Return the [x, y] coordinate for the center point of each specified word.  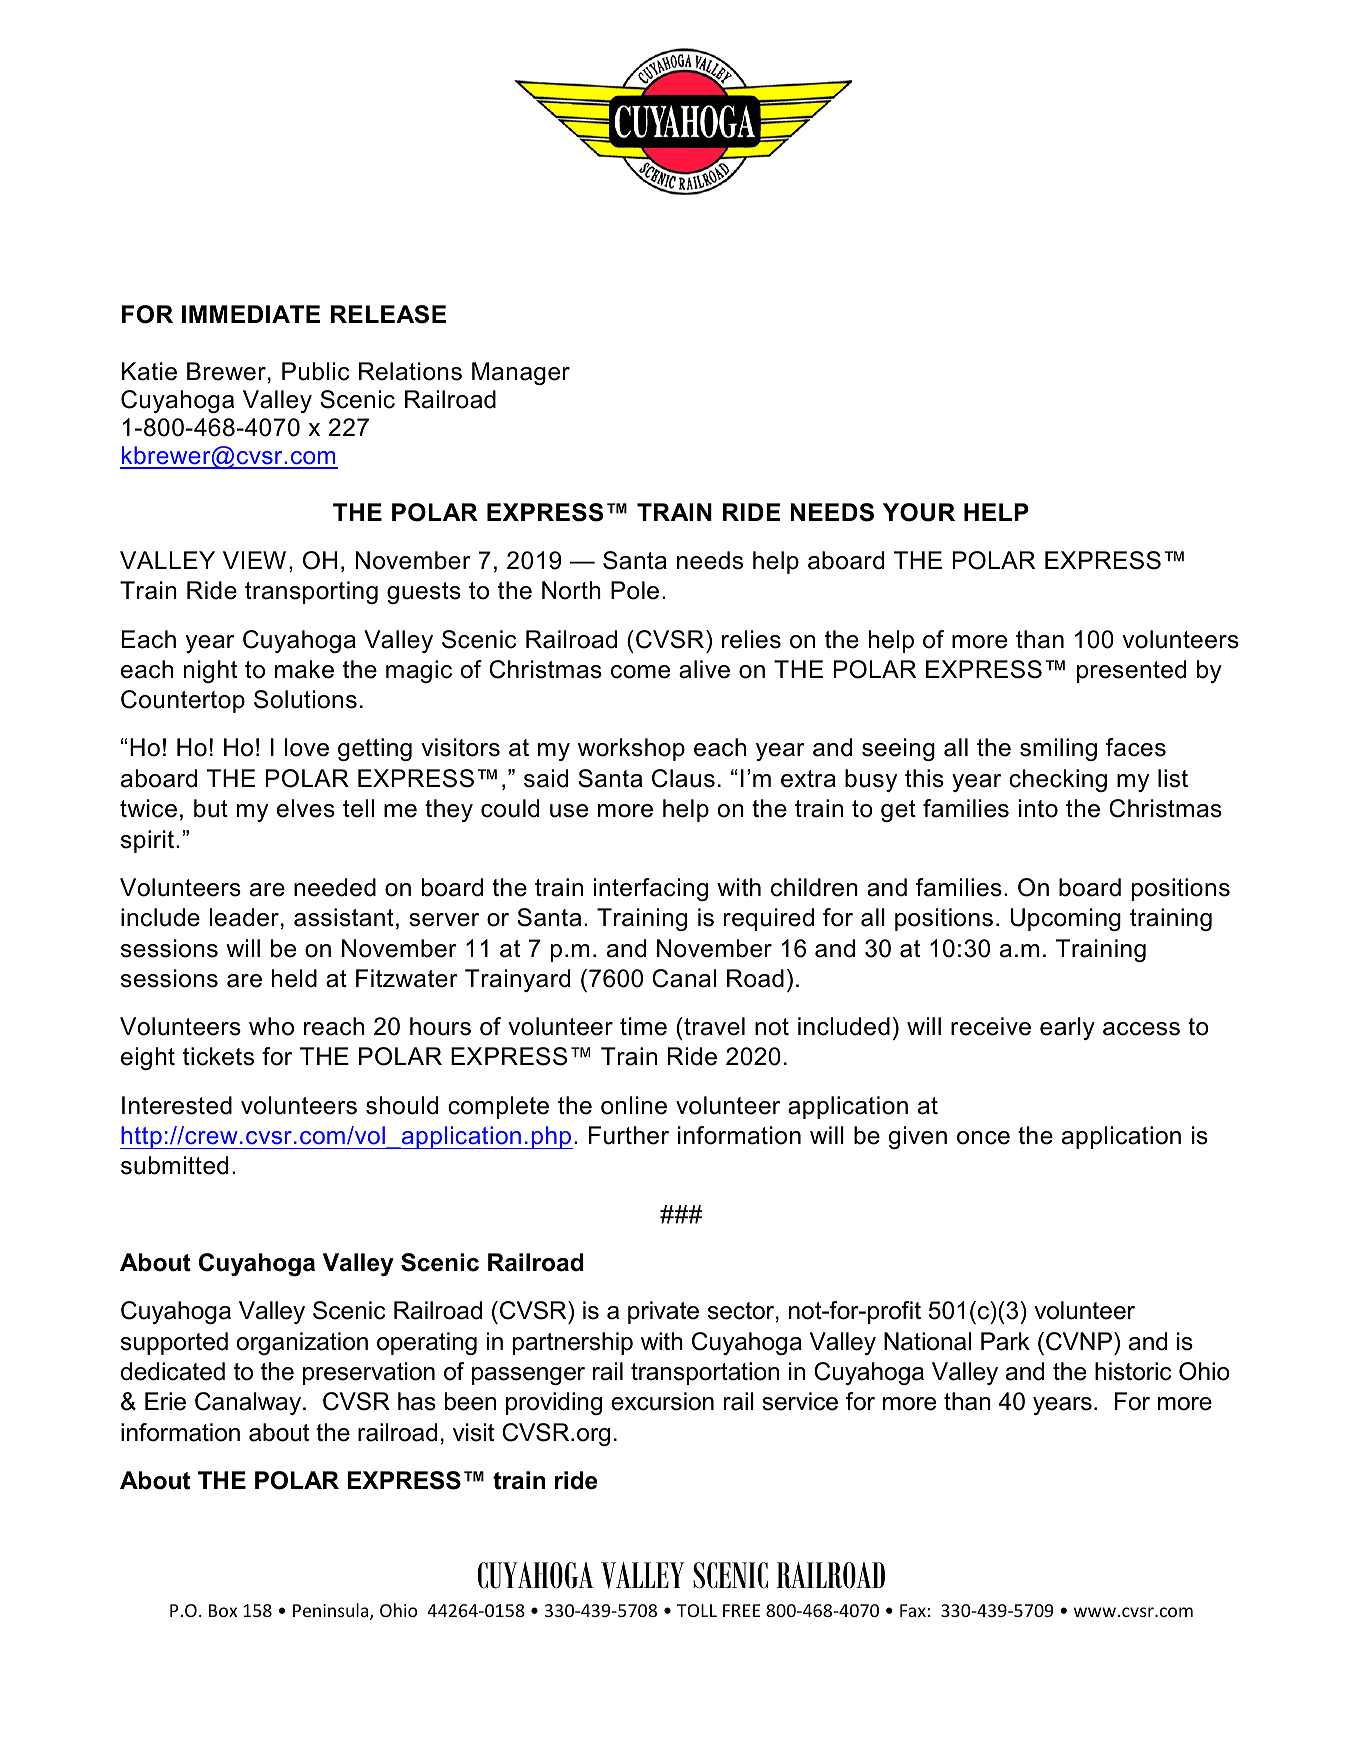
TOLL [697, 1610]
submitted [174, 1165]
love [307, 747]
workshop [631, 749]
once [983, 1138]
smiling [1058, 749]
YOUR [919, 512]
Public [315, 371]
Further [629, 1135]
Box [223, 1610]
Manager [521, 373]
